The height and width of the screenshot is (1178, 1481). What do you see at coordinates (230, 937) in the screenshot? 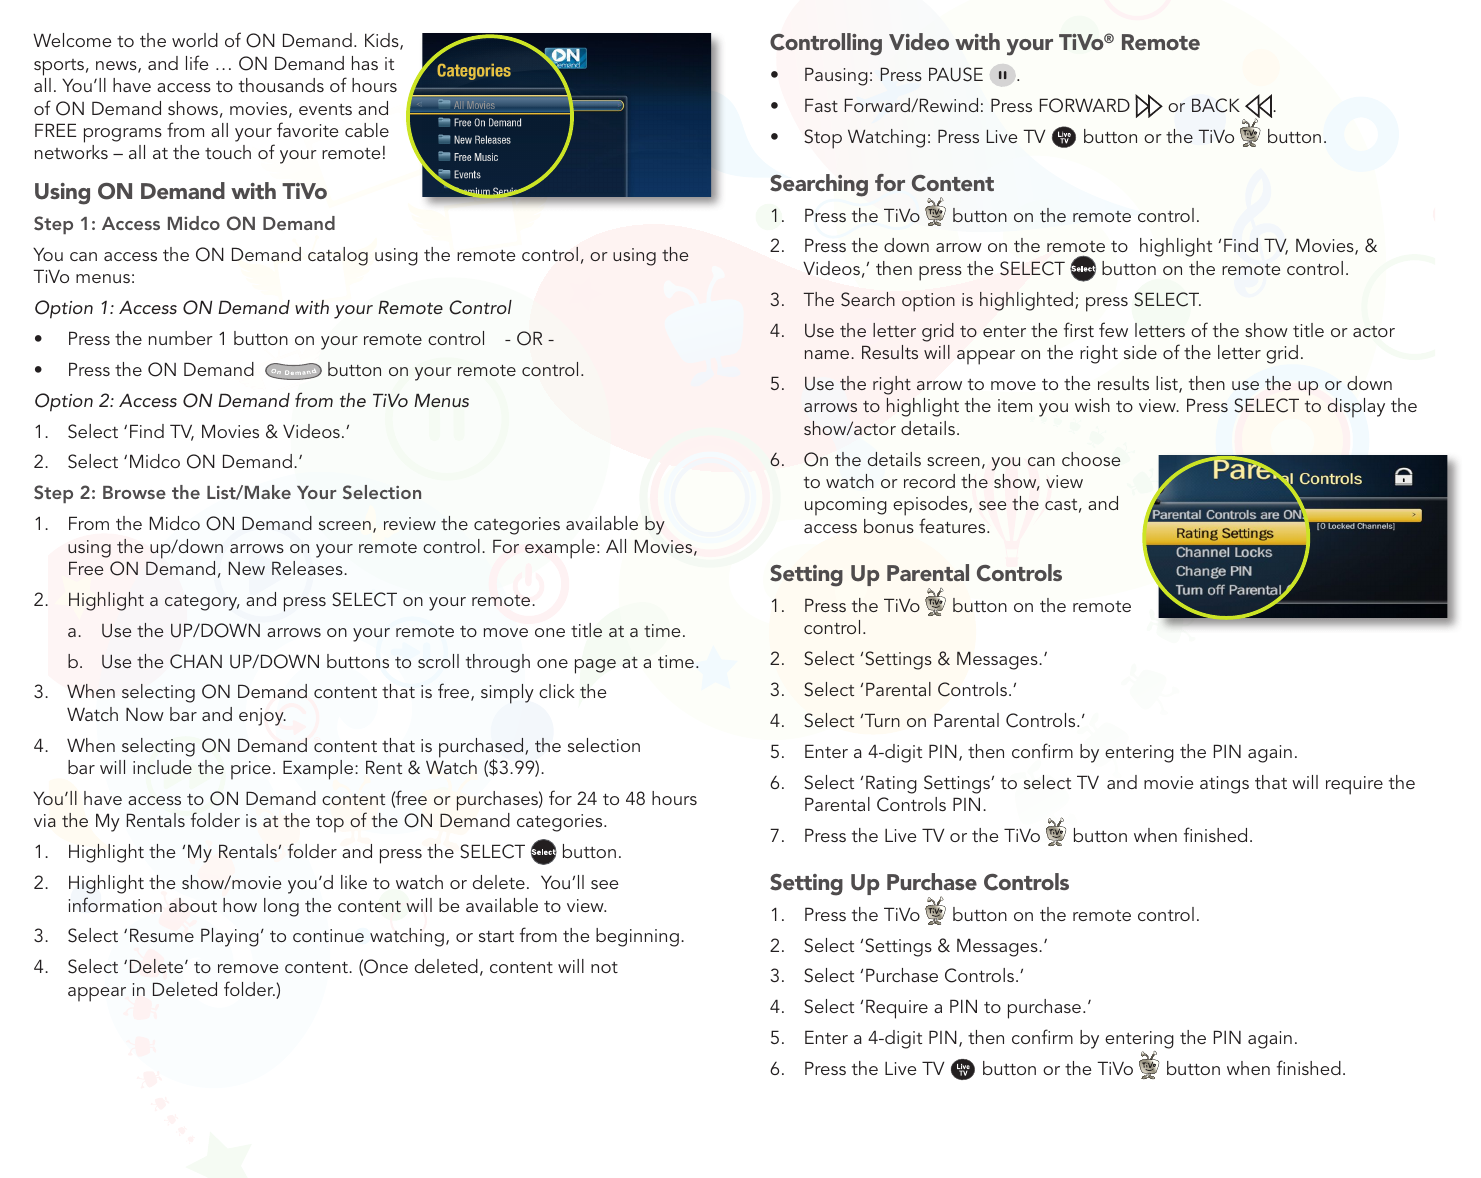
I see `Playing` at bounding box center [230, 937].
